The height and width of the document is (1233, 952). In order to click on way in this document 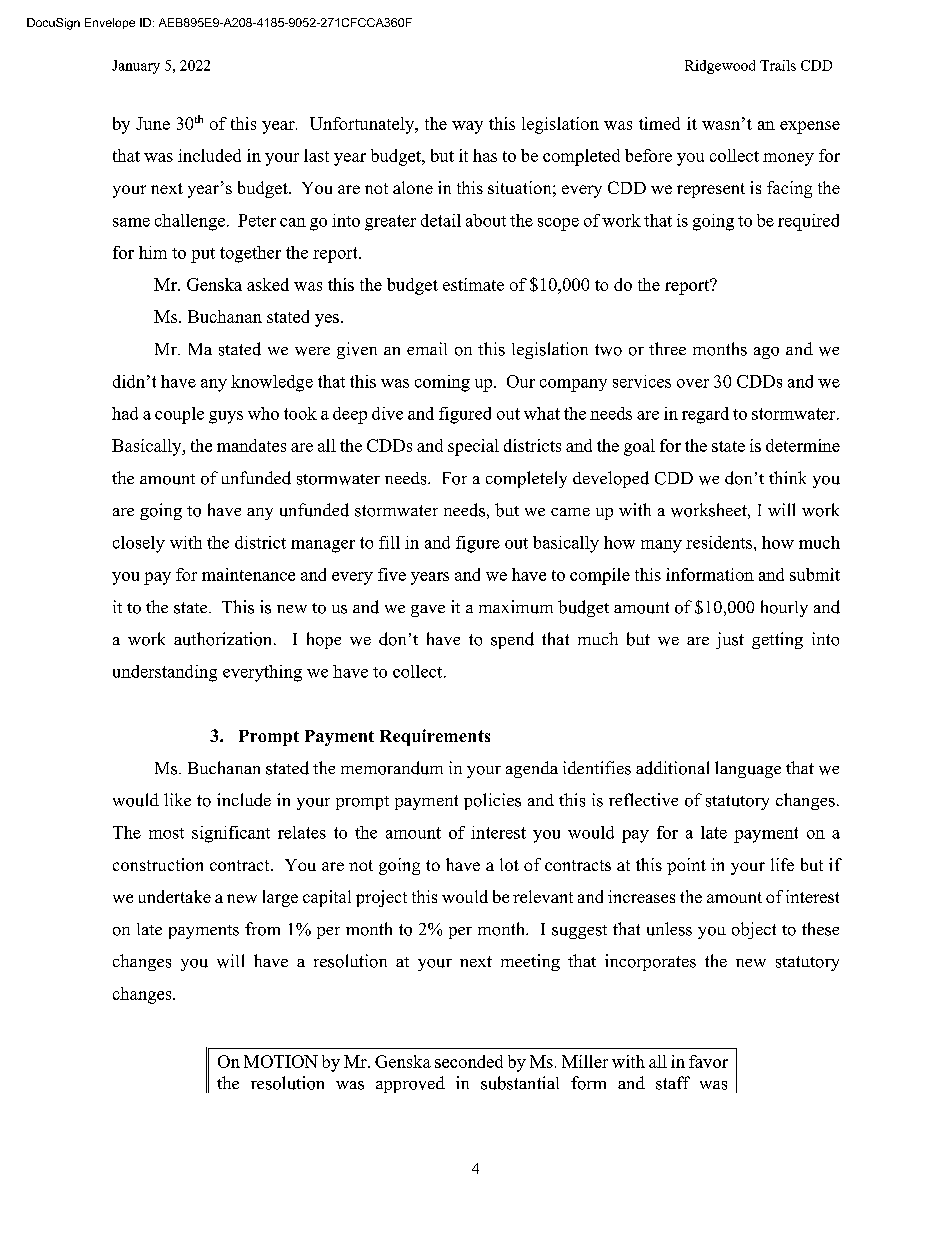, I will do `click(467, 127)`.
